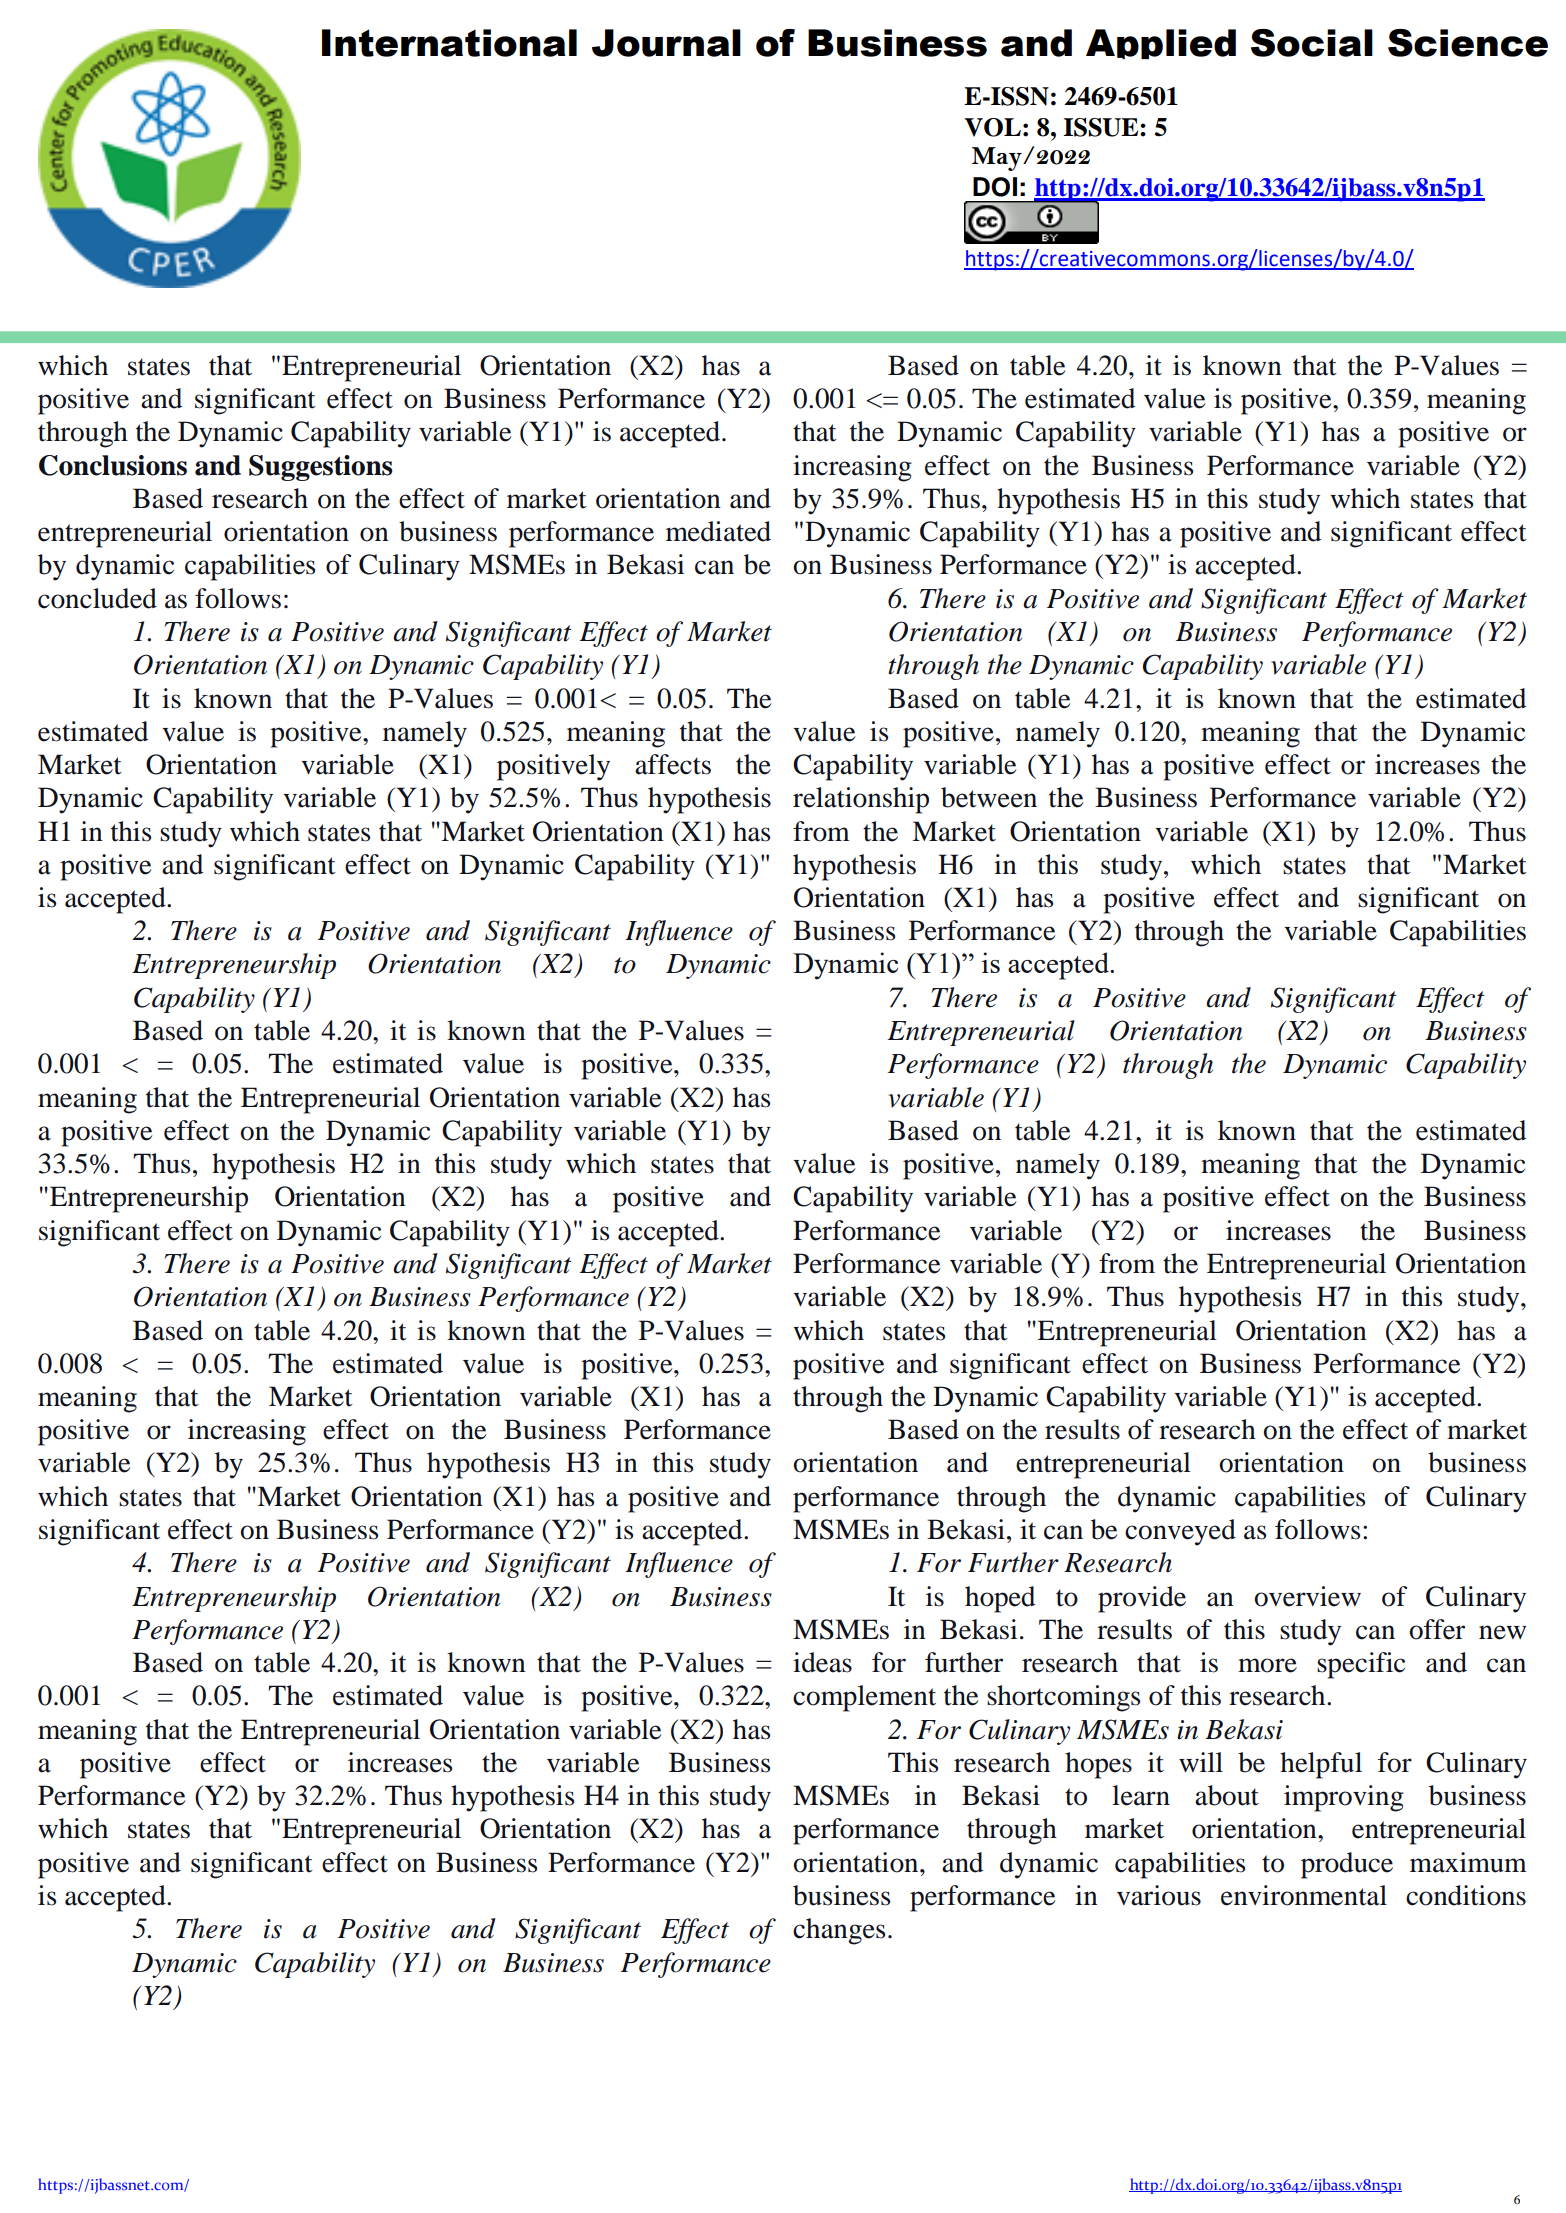  I want to click on changes, so click(839, 1931).
